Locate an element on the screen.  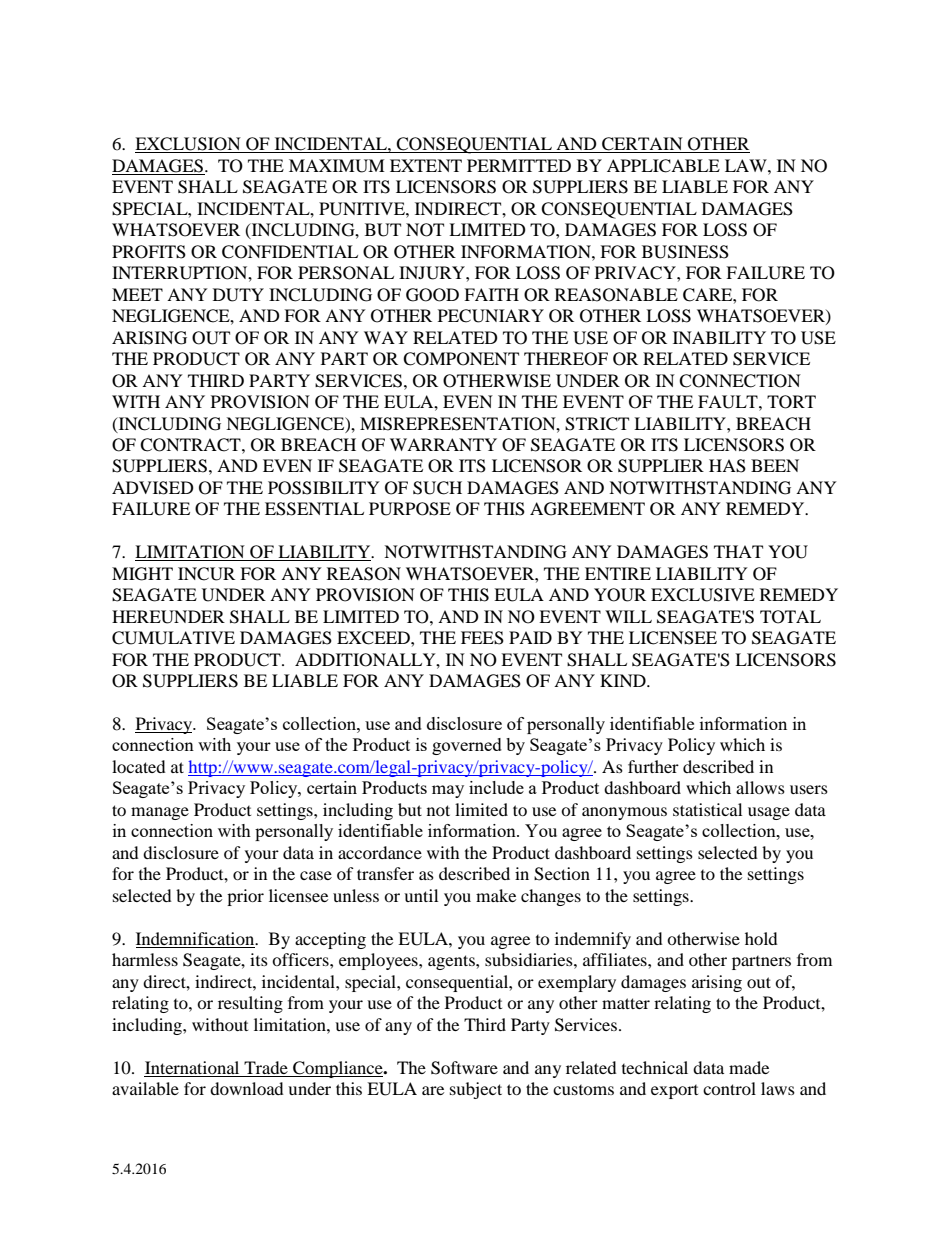
HAS is located at coordinates (727, 466).
